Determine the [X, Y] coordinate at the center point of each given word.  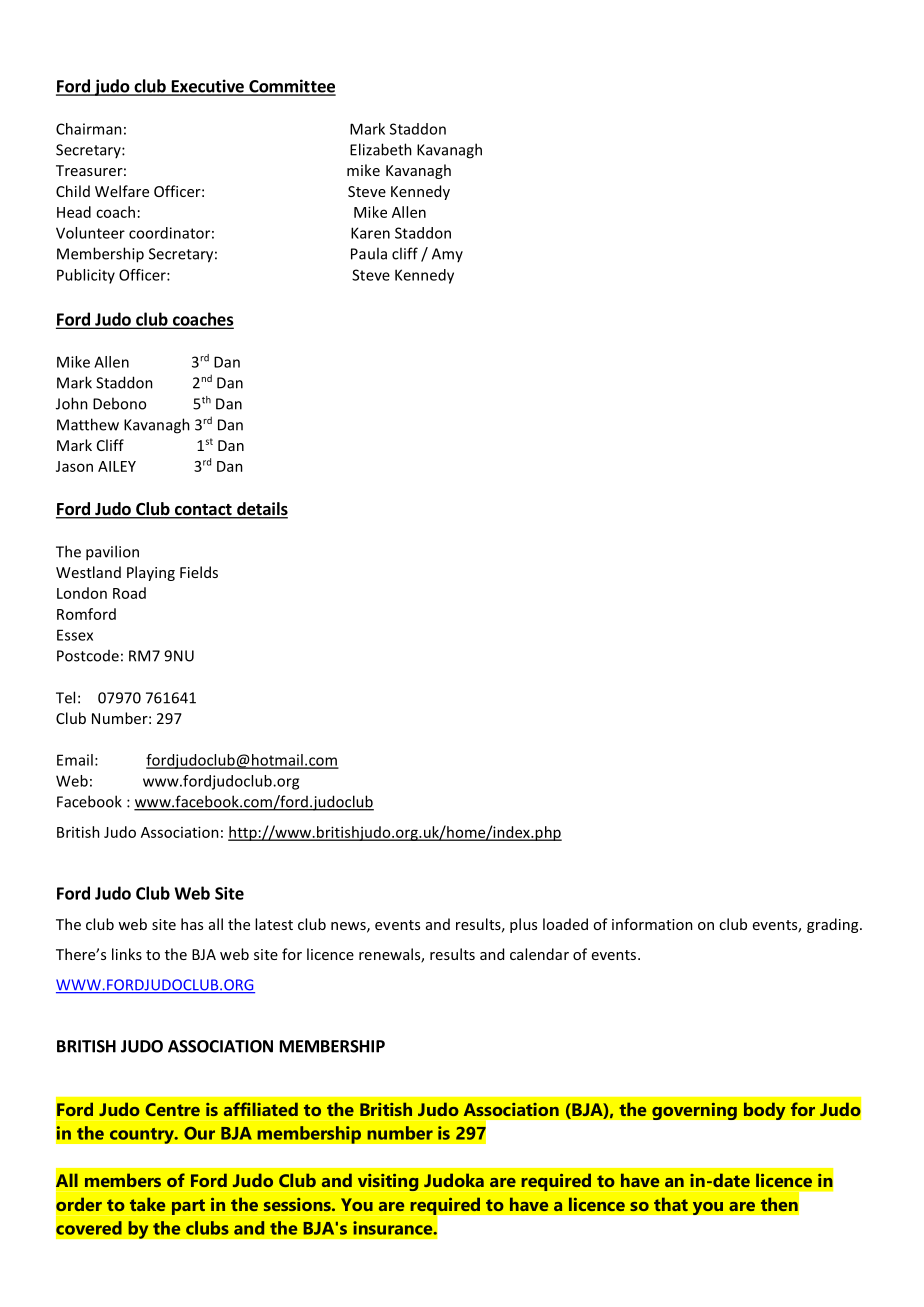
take [147, 1204]
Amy [447, 255]
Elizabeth [381, 149]
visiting [388, 1182]
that [671, 1204]
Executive [207, 87]
